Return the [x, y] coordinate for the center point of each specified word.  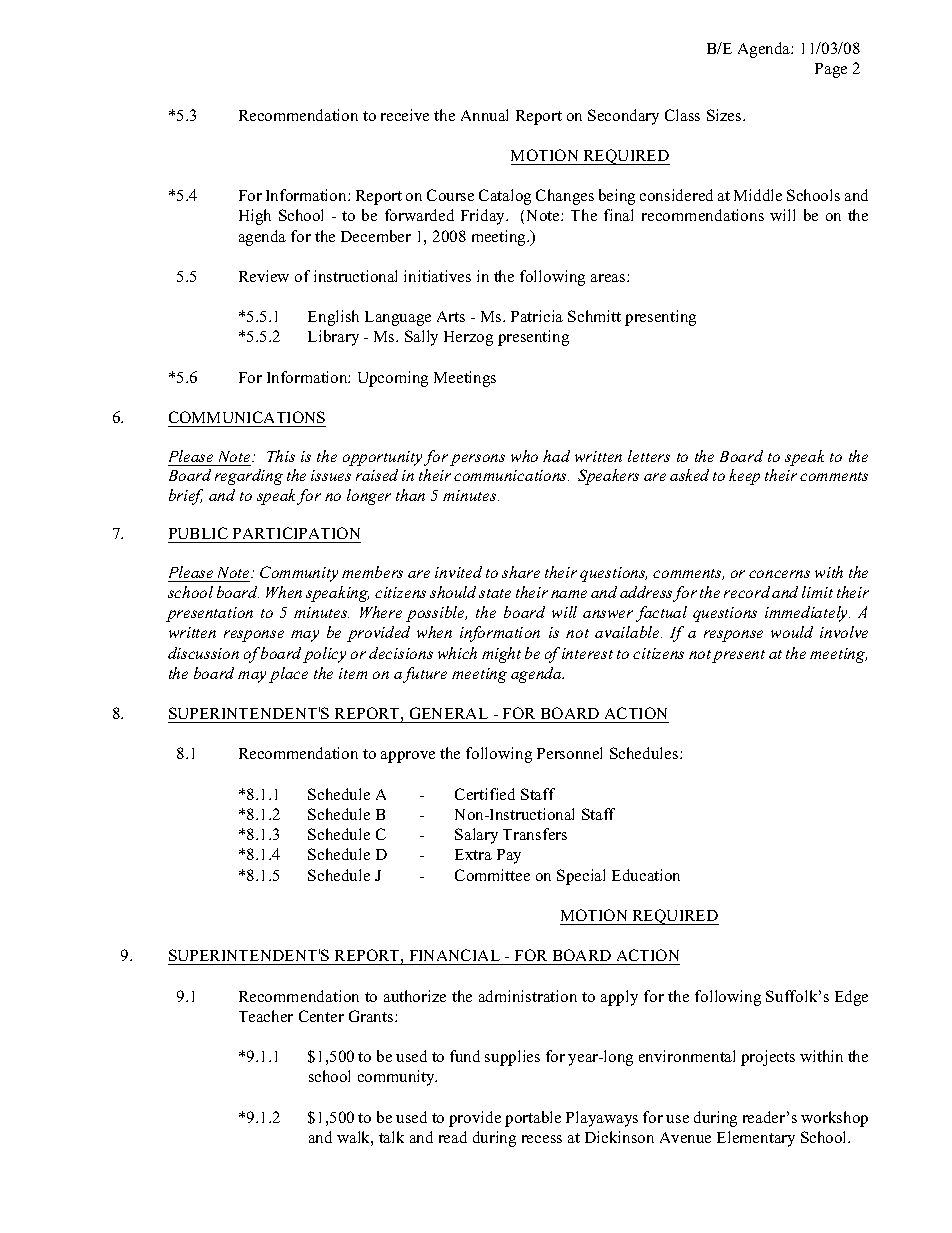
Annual [484, 115]
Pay [509, 856]
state [495, 593]
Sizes [725, 115]
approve [408, 757]
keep [744, 477]
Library [333, 338]
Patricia [537, 316]
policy [324, 655]
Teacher [266, 1016]
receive [405, 115]
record [747, 592]
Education [646, 875]
